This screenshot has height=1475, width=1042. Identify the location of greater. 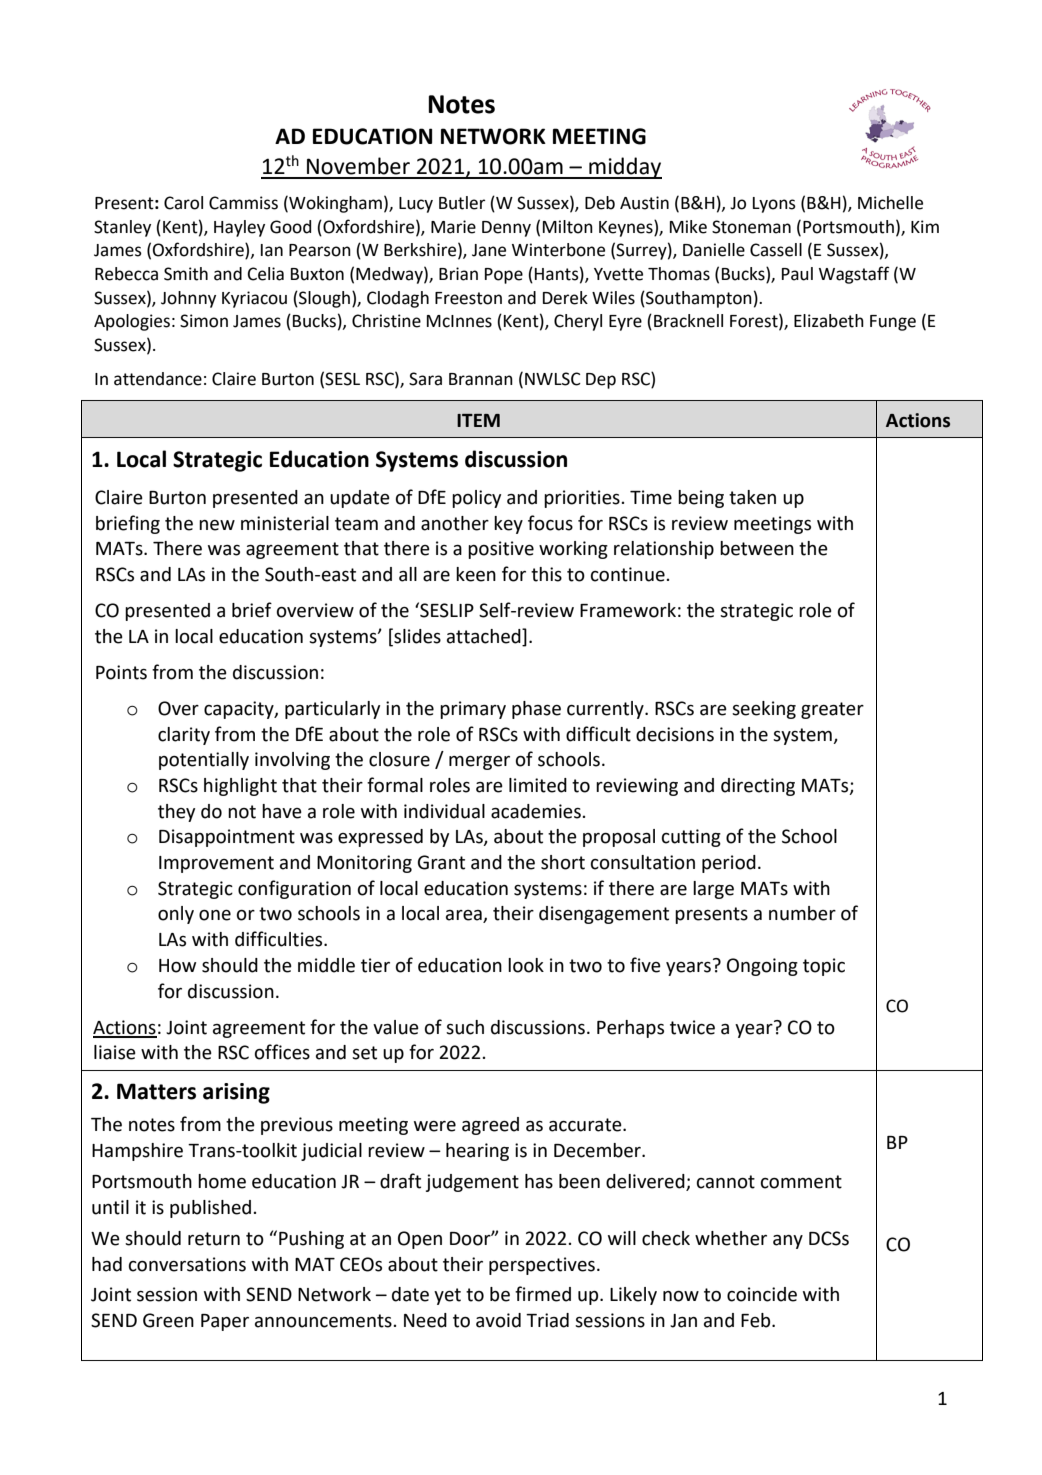
(832, 710).
